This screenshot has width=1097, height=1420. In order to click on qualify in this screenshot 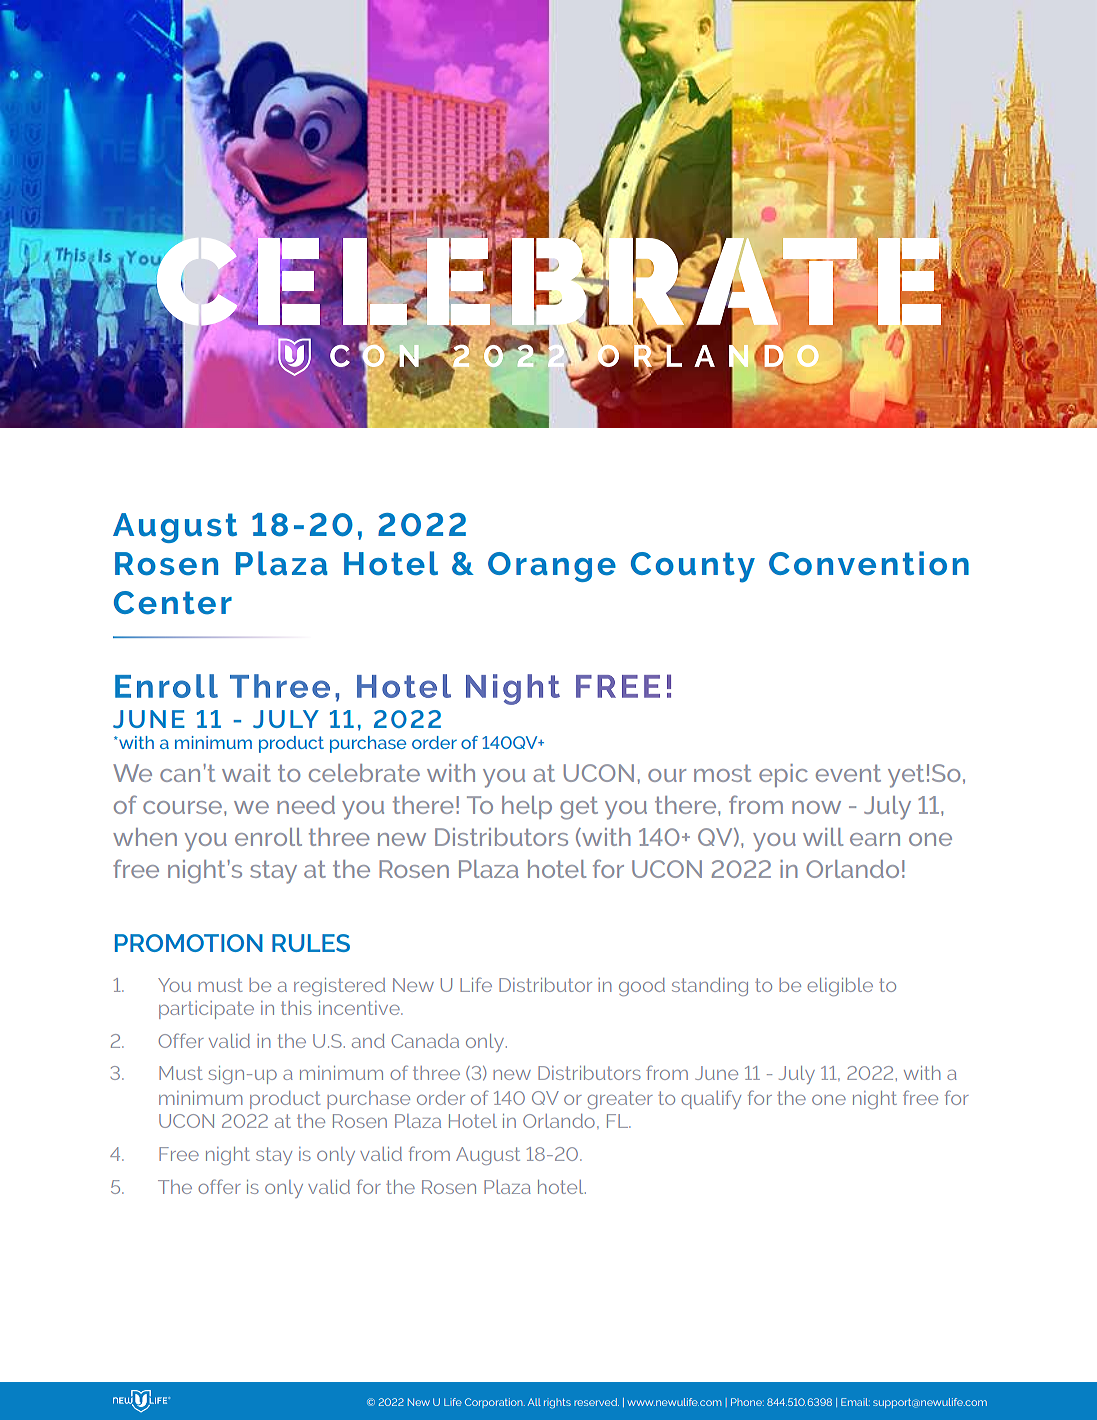, I will do `click(711, 1099)`.
